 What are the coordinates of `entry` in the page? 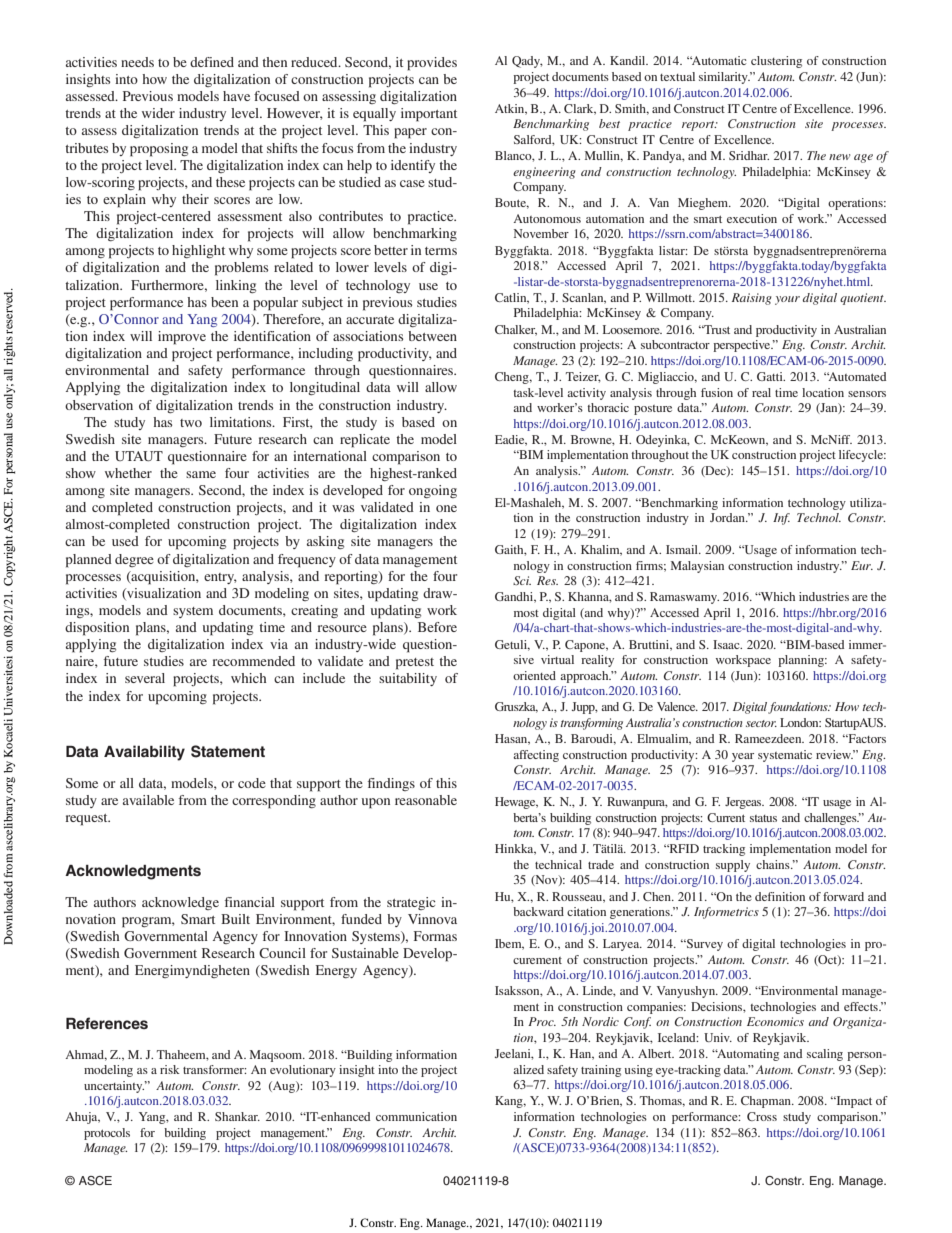 It's located at (220, 578).
